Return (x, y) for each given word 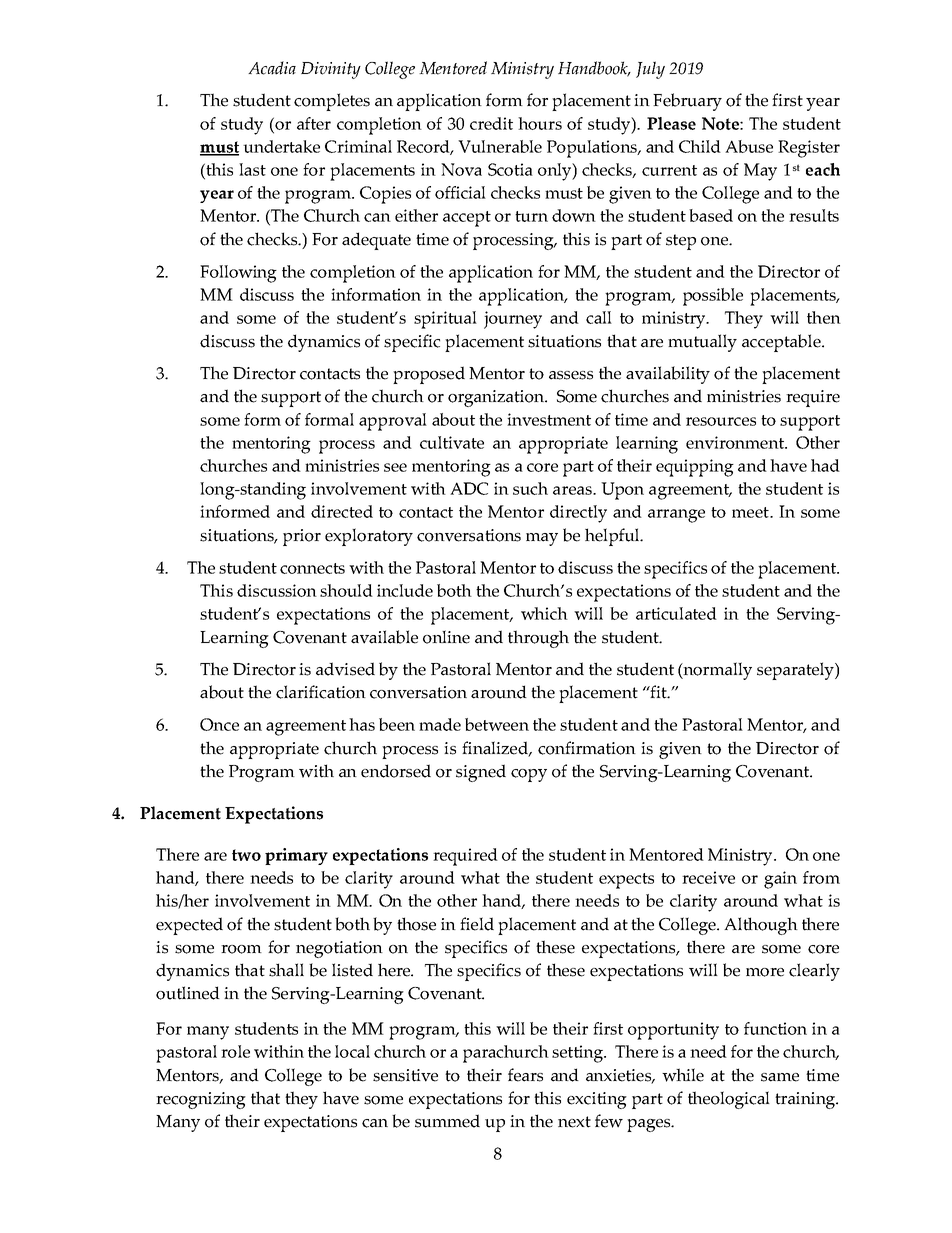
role (235, 1051)
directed (342, 511)
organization (497, 398)
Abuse (749, 146)
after (314, 123)
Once (219, 724)
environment (736, 442)
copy (529, 775)
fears (525, 1075)
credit (491, 123)
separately (796, 671)
